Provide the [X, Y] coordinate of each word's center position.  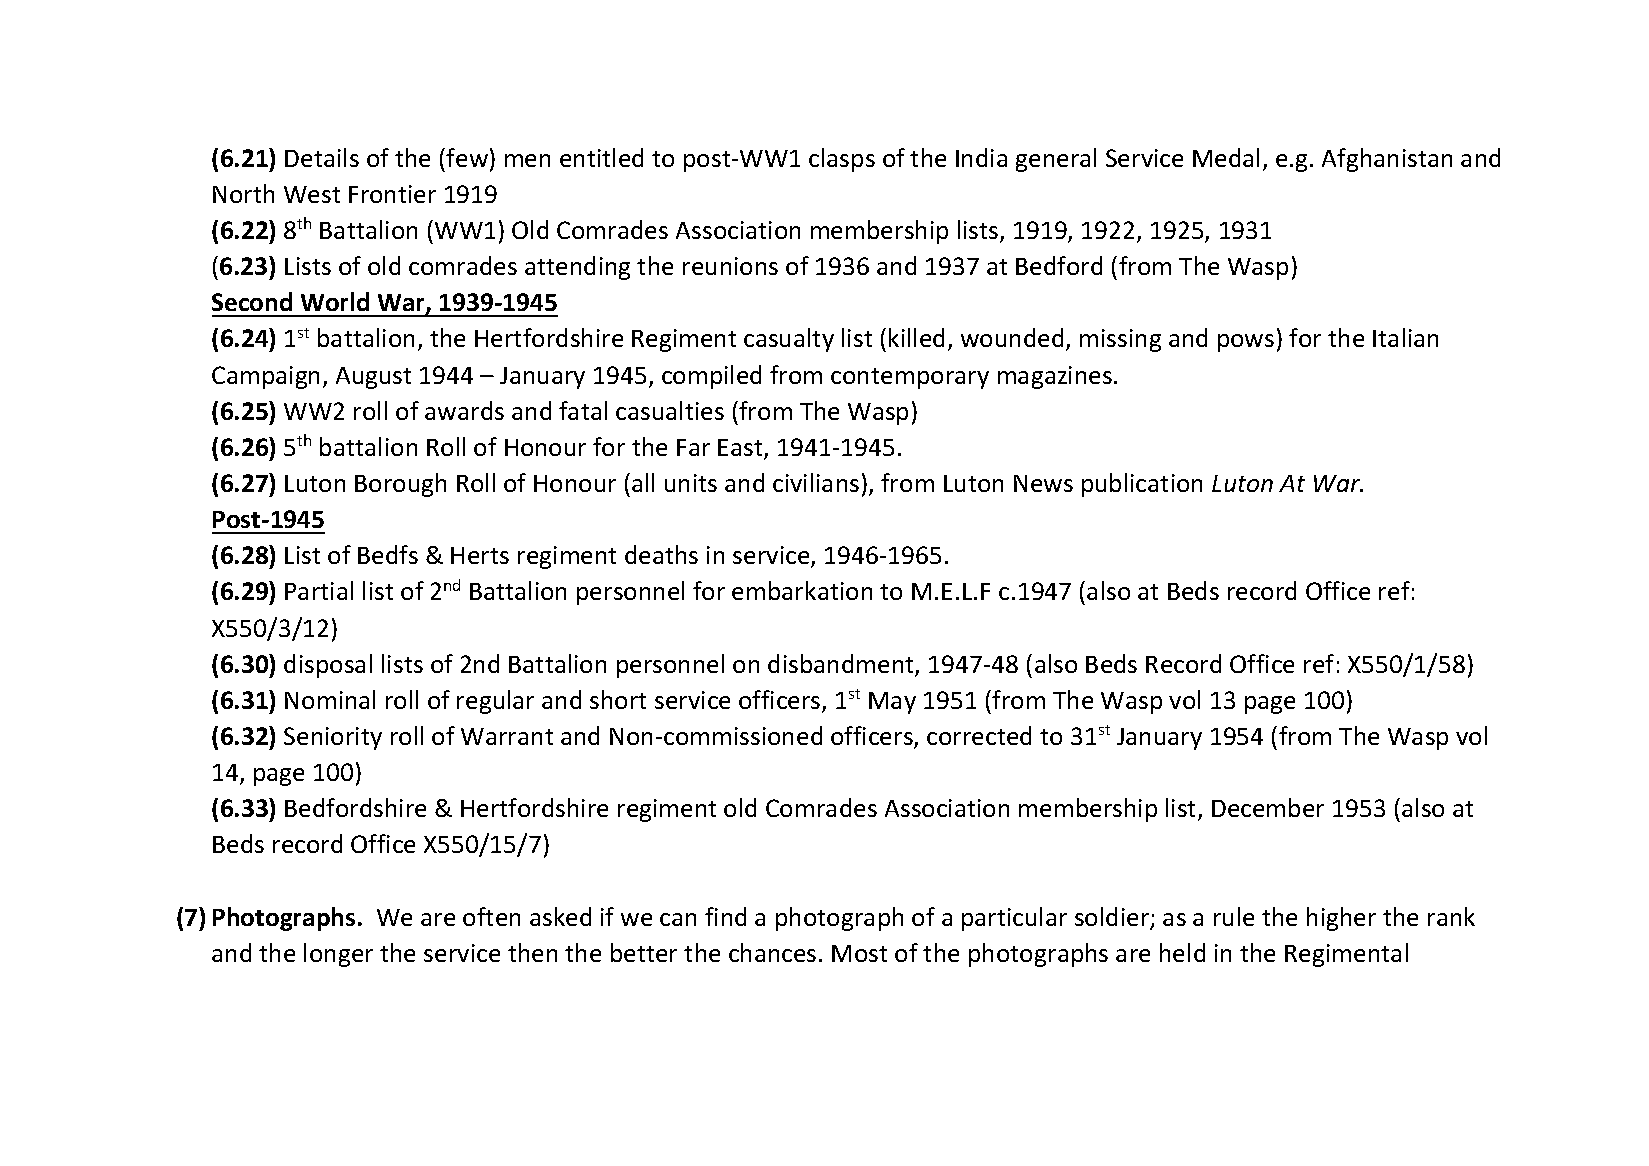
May [892, 703]
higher [1341, 919]
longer [338, 955]
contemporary [910, 378]
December [1268, 807]
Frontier [392, 194]
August [373, 378]
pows [1246, 343]
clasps [842, 160]
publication [1142, 485]
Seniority [333, 738]
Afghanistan [1387, 160]
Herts [480, 555]
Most [859, 953]
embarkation [802, 590]
